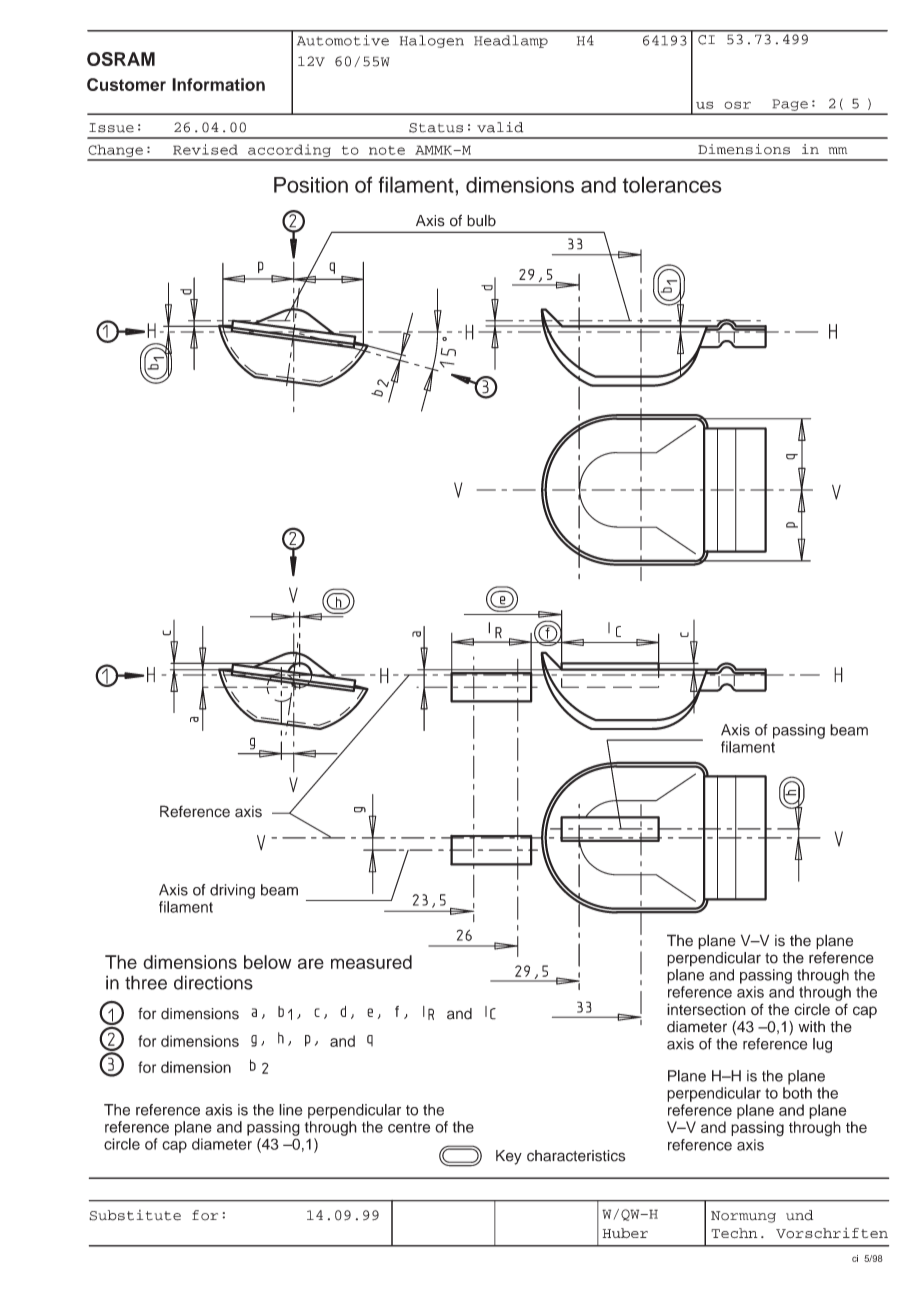  What do you see at coordinates (481, 220) in the screenshot?
I see `bulb` at bounding box center [481, 220].
